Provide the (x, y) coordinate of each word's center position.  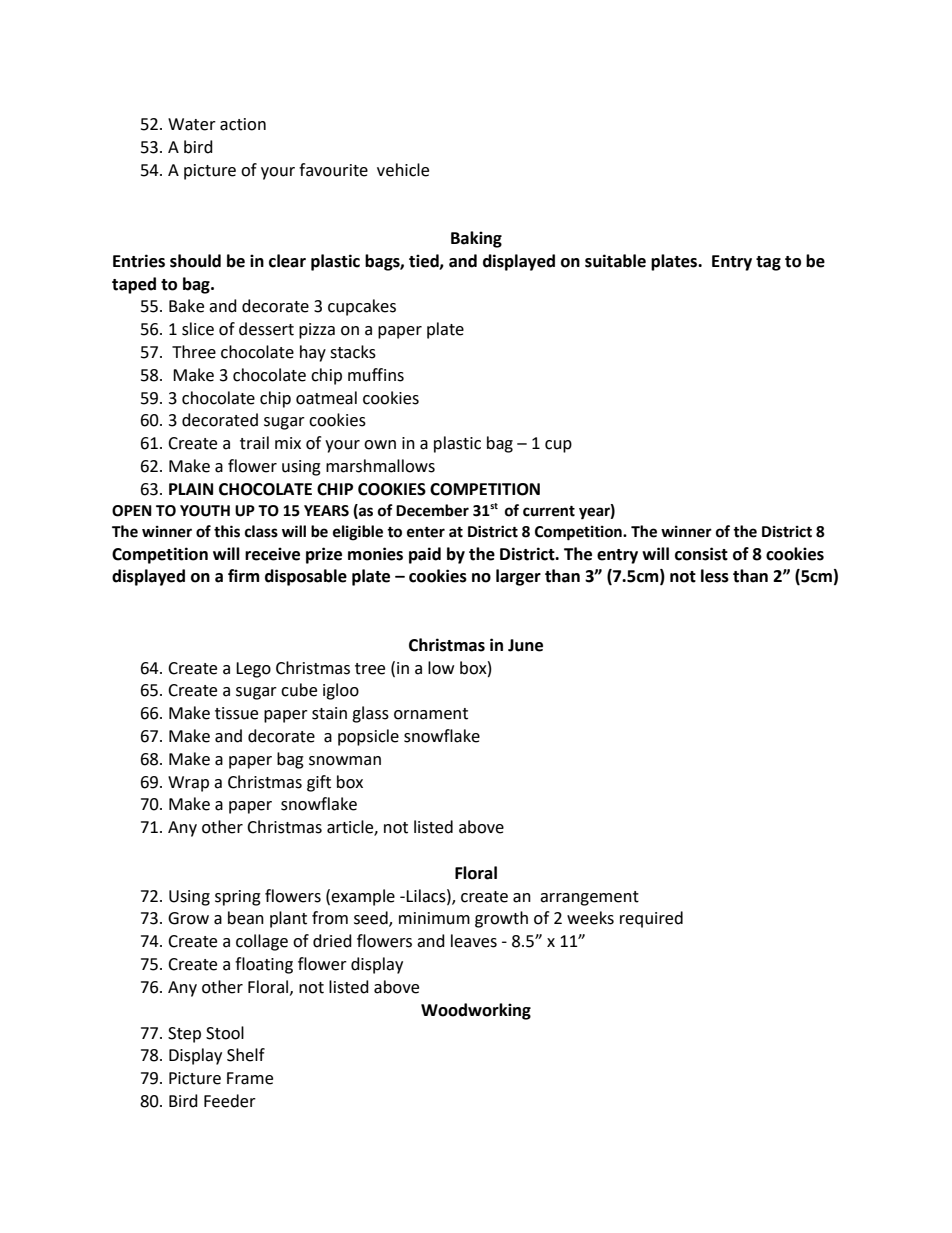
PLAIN (191, 489)
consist (701, 554)
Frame (250, 1078)
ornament (431, 714)
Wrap (188, 784)
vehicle (403, 170)
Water (192, 124)
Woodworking (476, 1011)
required (651, 919)
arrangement (589, 898)
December (432, 510)
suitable (615, 261)
